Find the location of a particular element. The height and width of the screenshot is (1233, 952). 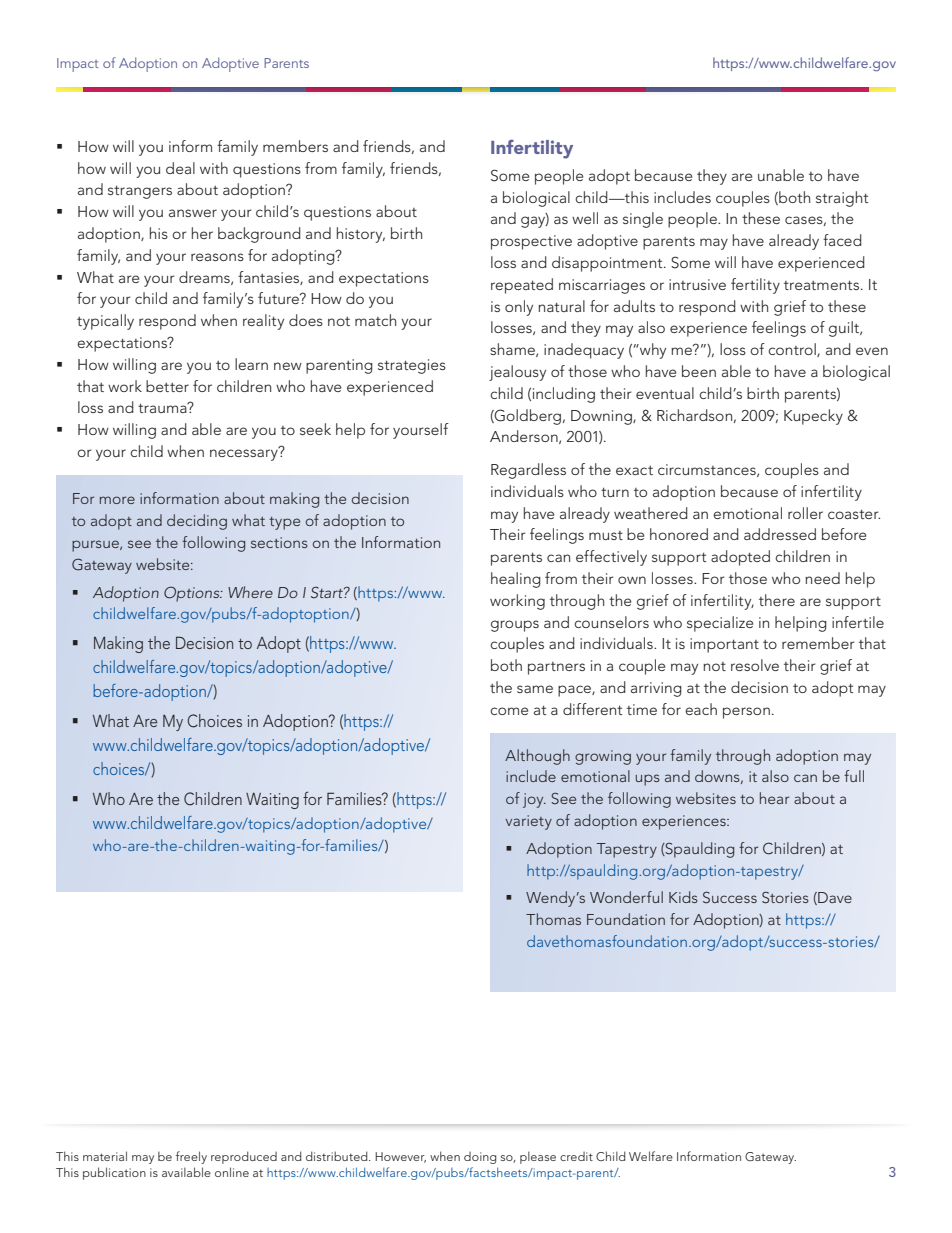

deal is located at coordinates (180, 168).
